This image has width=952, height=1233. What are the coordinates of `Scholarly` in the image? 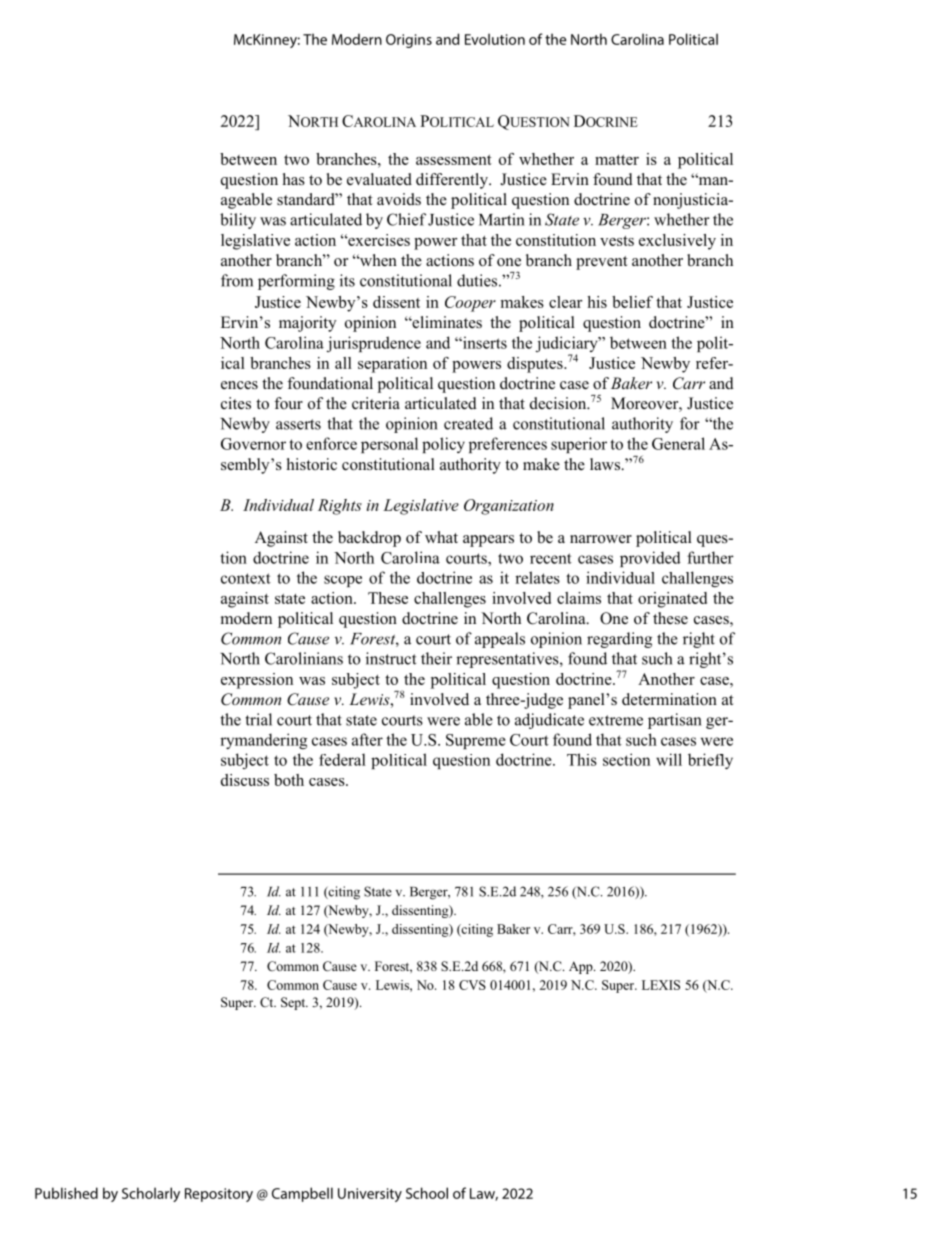 It's located at (151, 1194).
